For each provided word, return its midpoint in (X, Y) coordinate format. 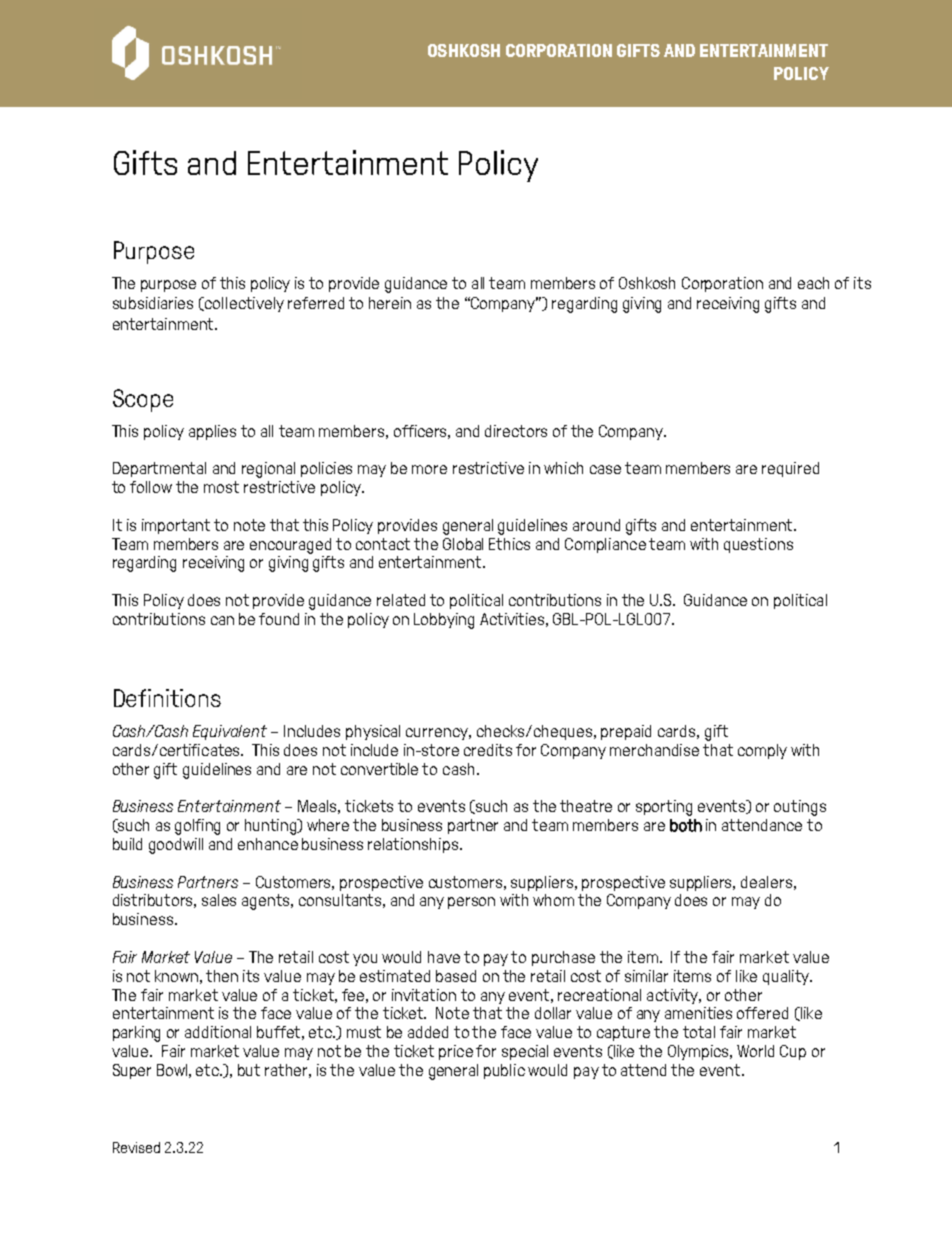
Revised (136, 1147)
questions (758, 545)
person (471, 903)
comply (762, 751)
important (176, 526)
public (504, 1071)
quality (787, 977)
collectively (243, 304)
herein (390, 303)
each (813, 283)
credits (488, 750)
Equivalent (230, 732)
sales (219, 900)
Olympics (700, 1052)
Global (463, 544)
